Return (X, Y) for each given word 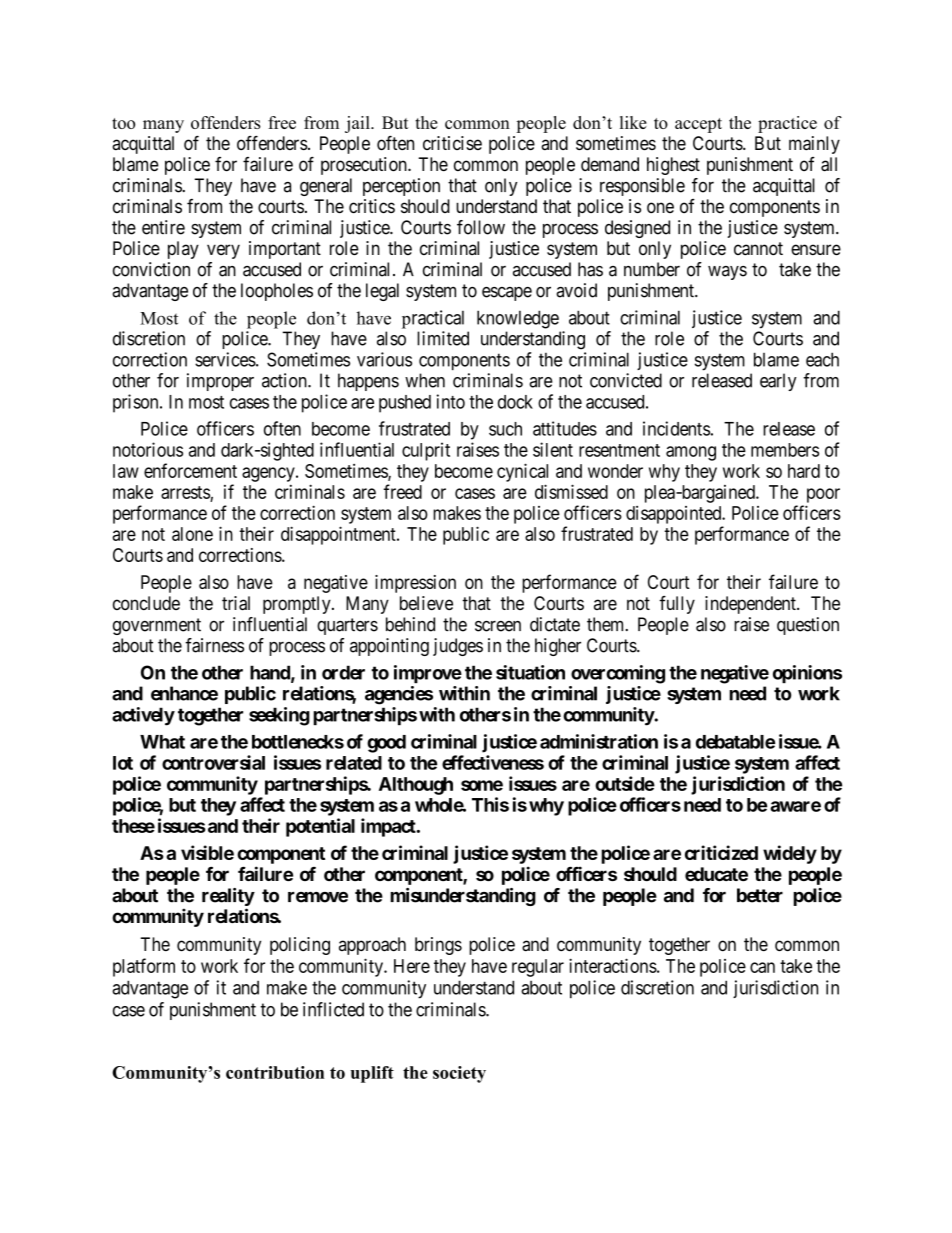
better (760, 895)
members (785, 450)
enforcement (190, 470)
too (123, 123)
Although (416, 786)
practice (787, 124)
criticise (452, 143)
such (505, 429)
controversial (213, 762)
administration (599, 741)
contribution (275, 1072)
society (459, 1074)
